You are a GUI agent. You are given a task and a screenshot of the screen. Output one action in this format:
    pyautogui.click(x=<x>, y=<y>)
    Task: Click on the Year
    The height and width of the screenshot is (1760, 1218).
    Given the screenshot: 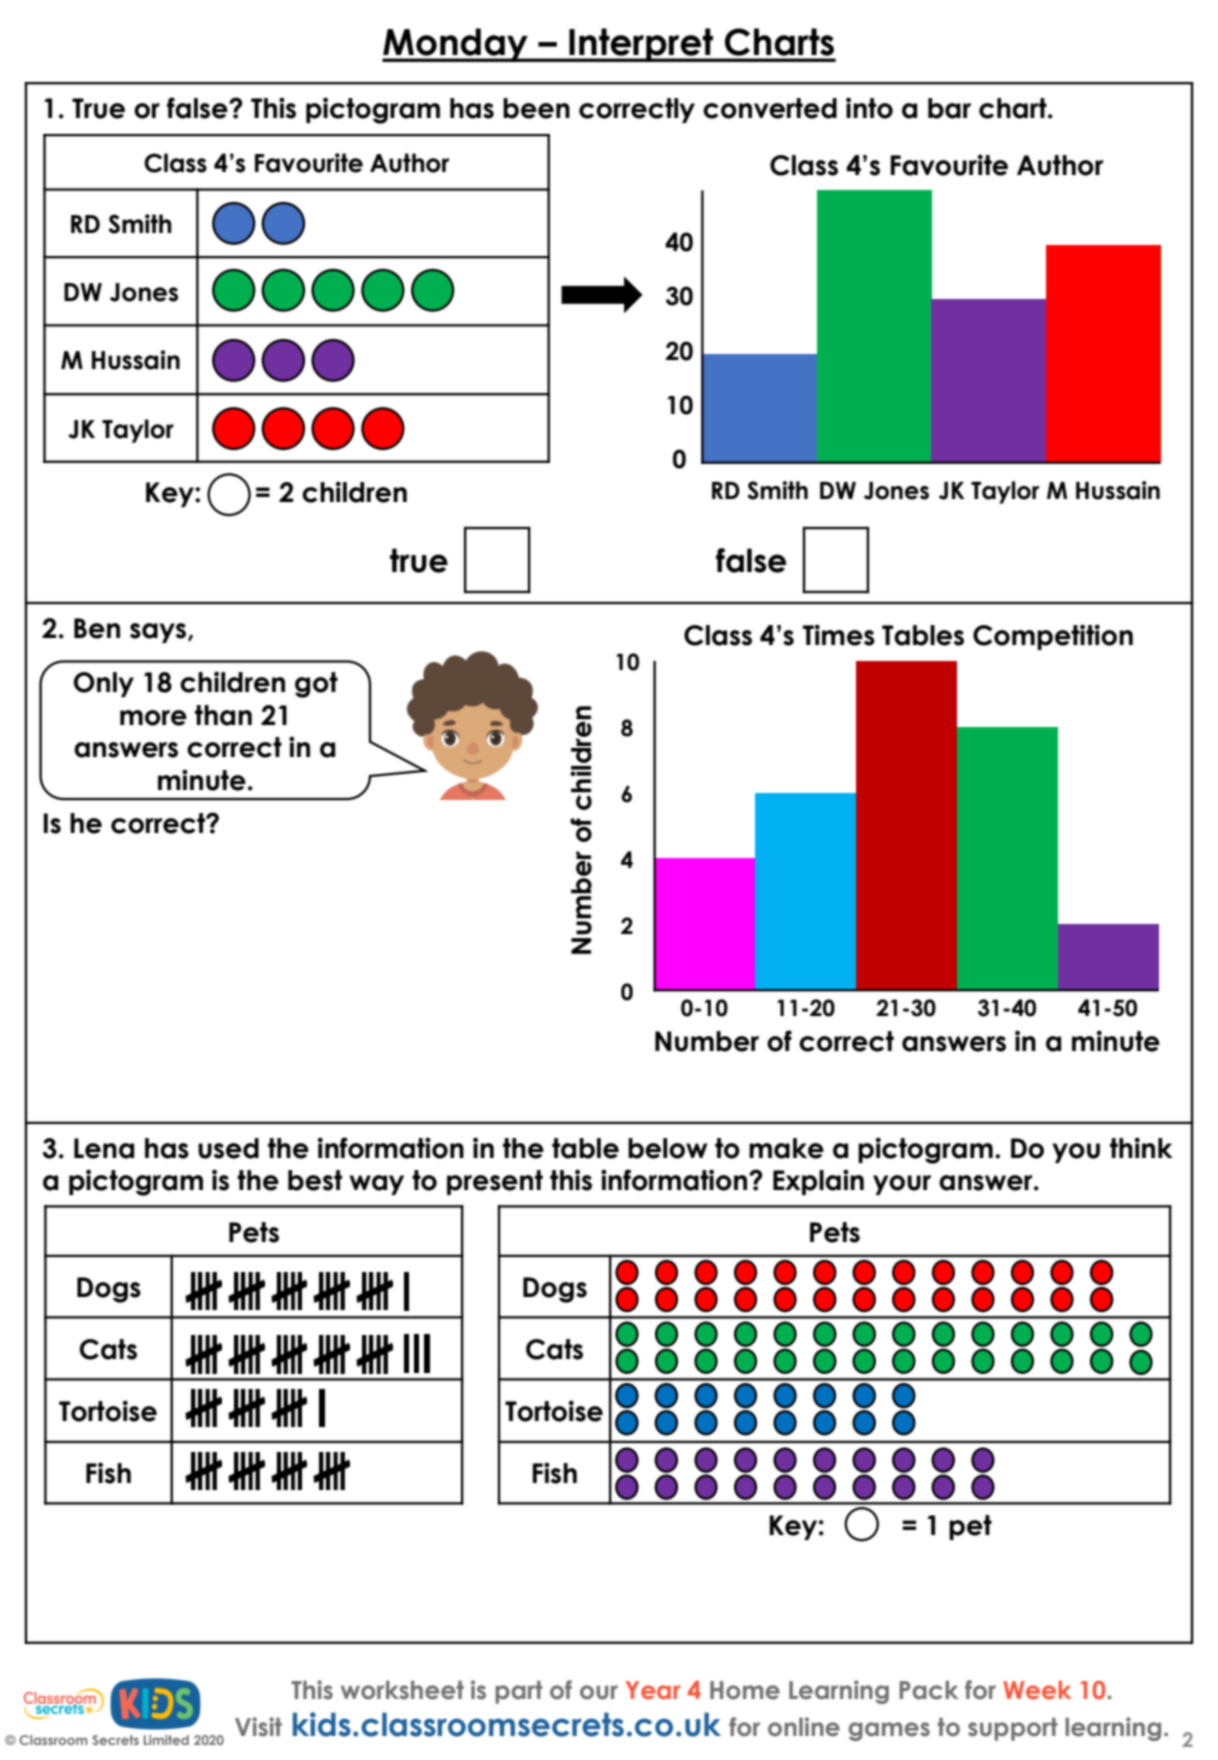 What is the action you would take?
    pyautogui.click(x=653, y=1690)
